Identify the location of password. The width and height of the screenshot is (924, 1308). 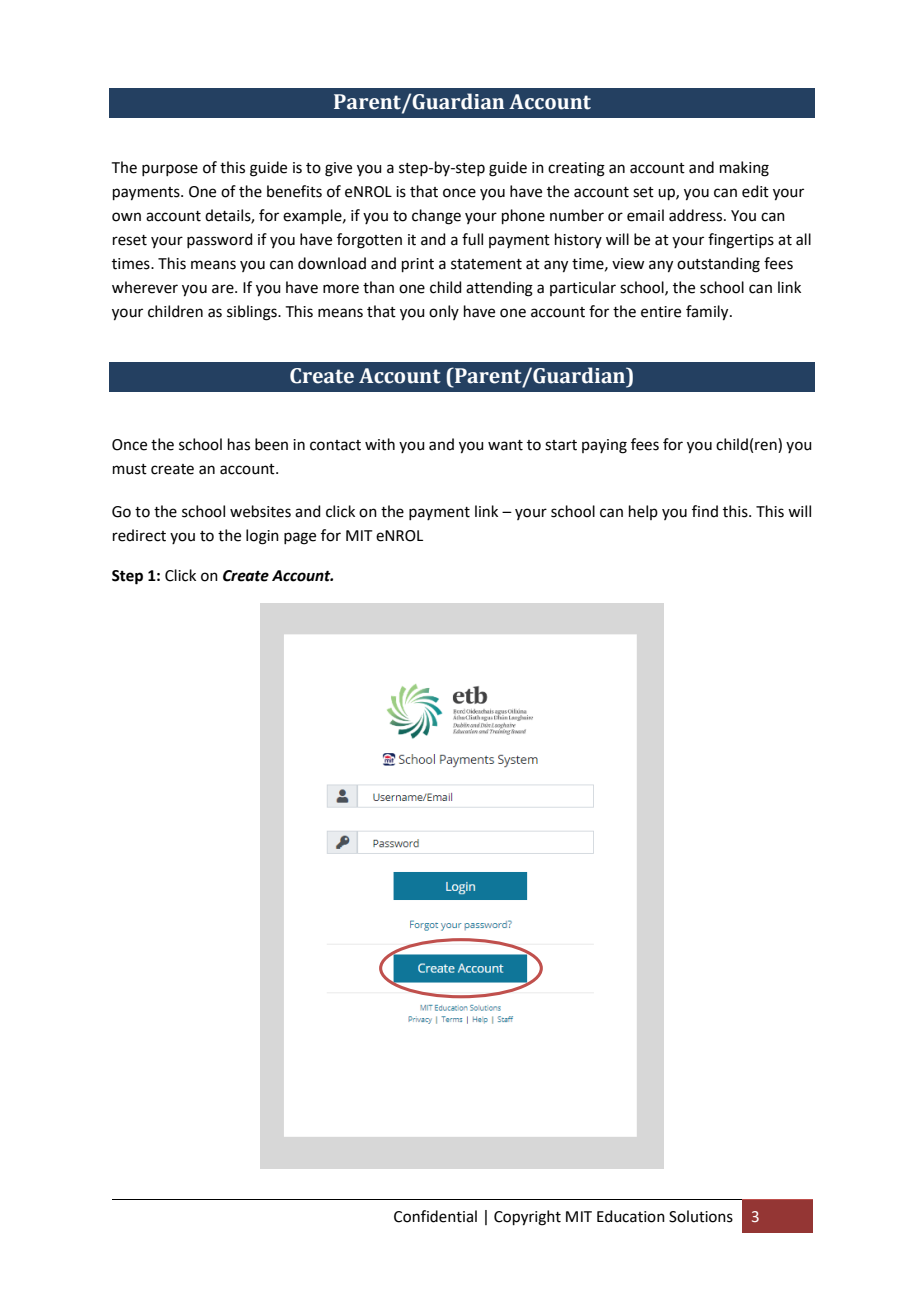
(220, 240).
